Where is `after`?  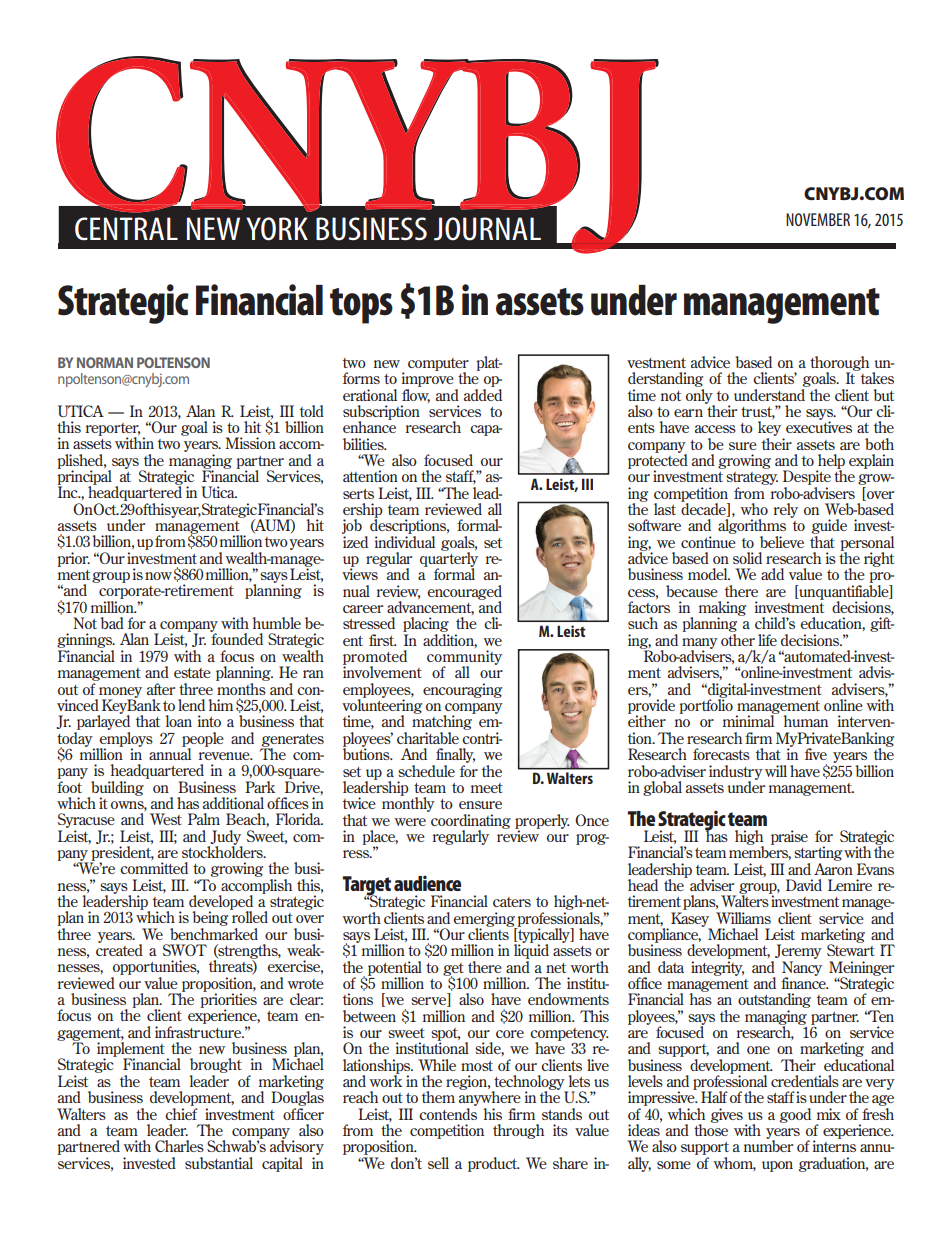
after is located at coordinates (161, 689).
